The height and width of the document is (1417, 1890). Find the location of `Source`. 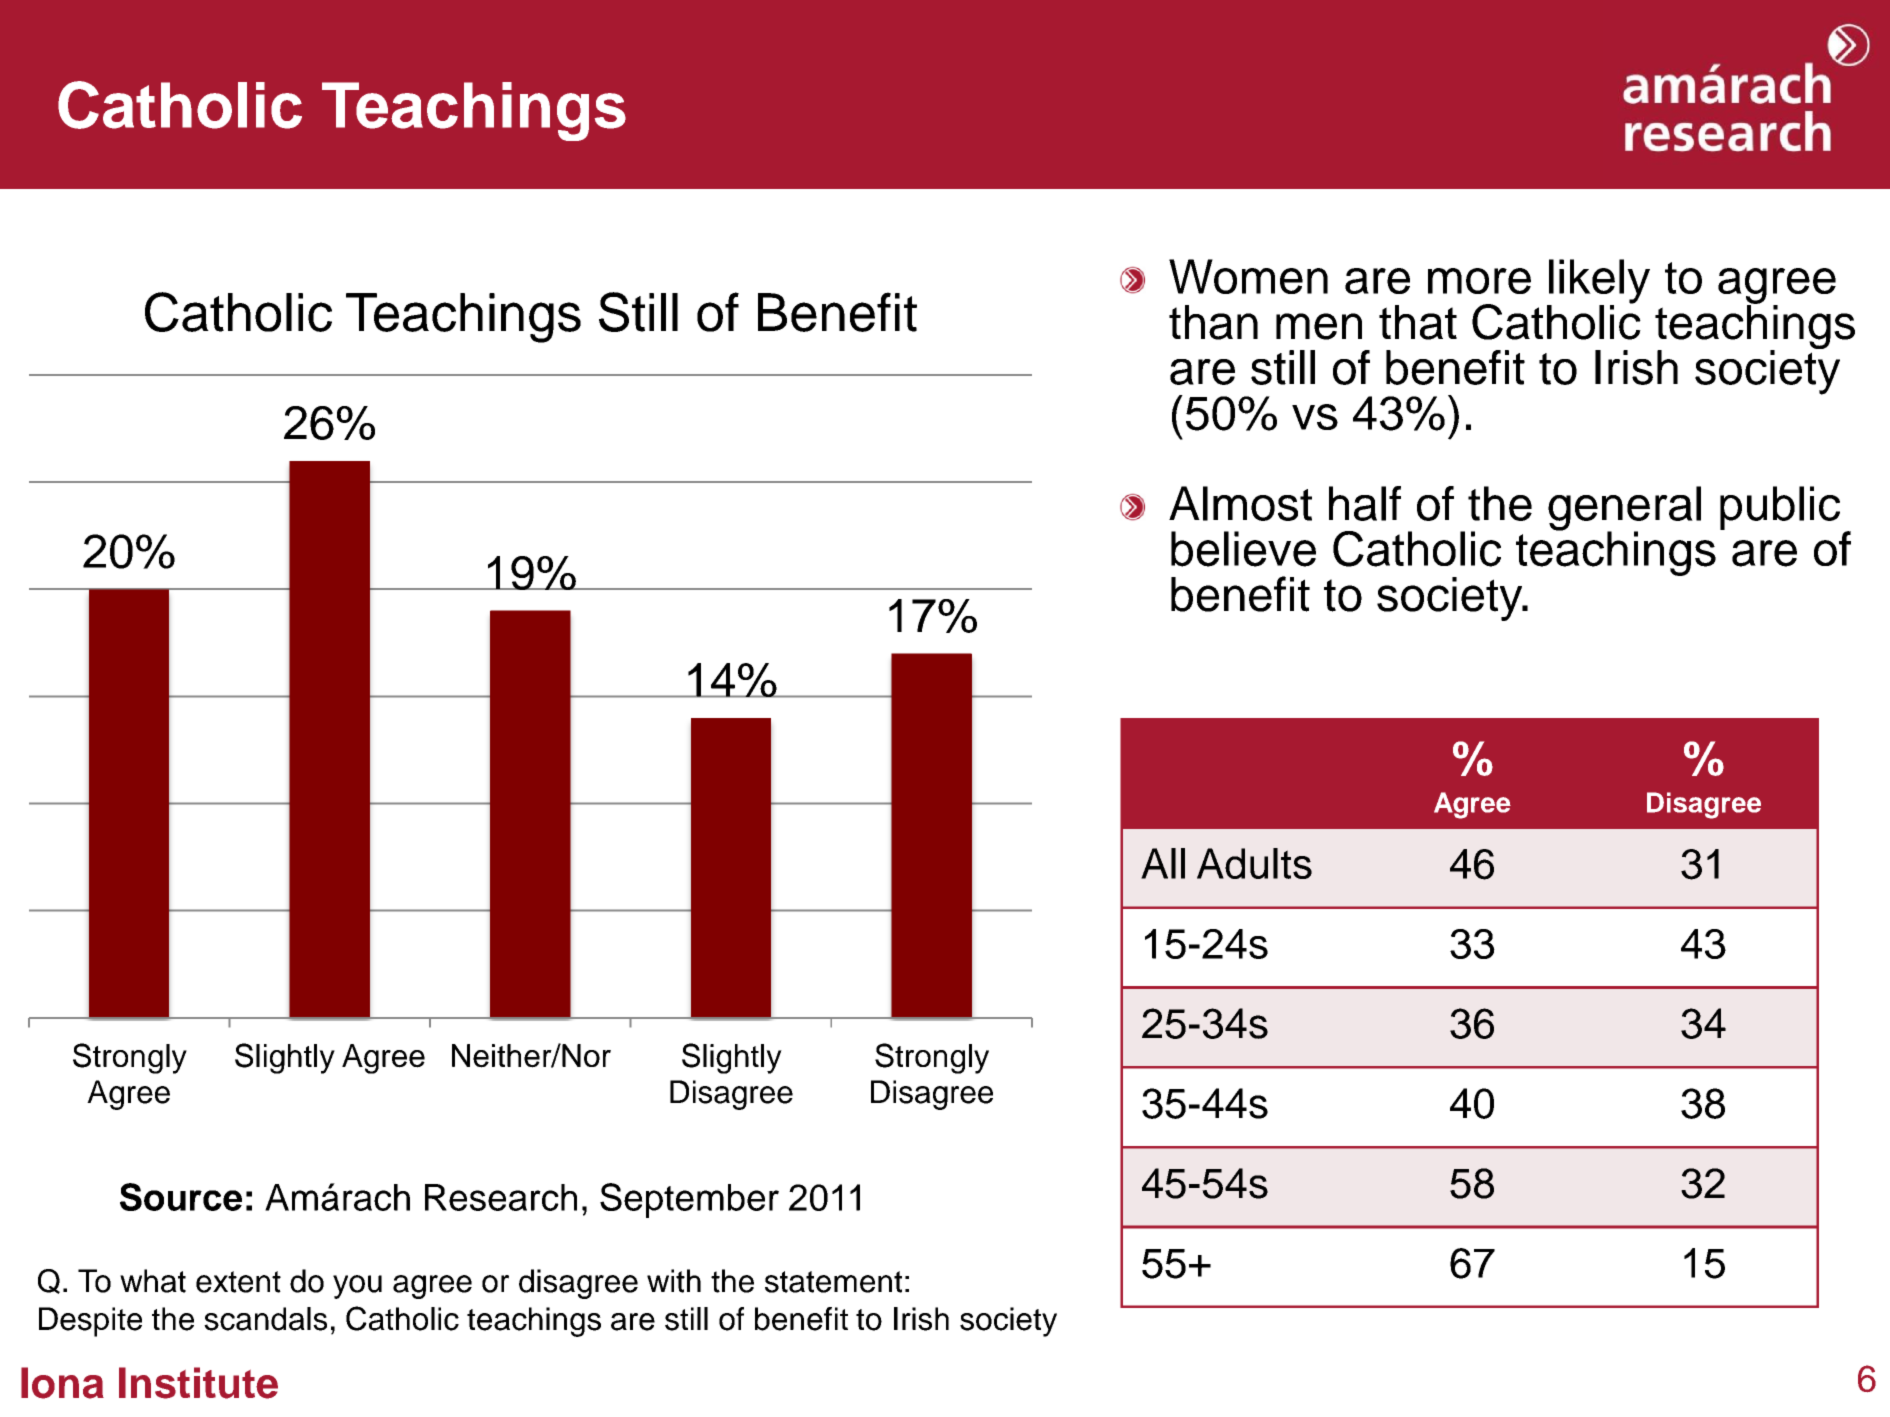

Source is located at coordinates (181, 1197).
